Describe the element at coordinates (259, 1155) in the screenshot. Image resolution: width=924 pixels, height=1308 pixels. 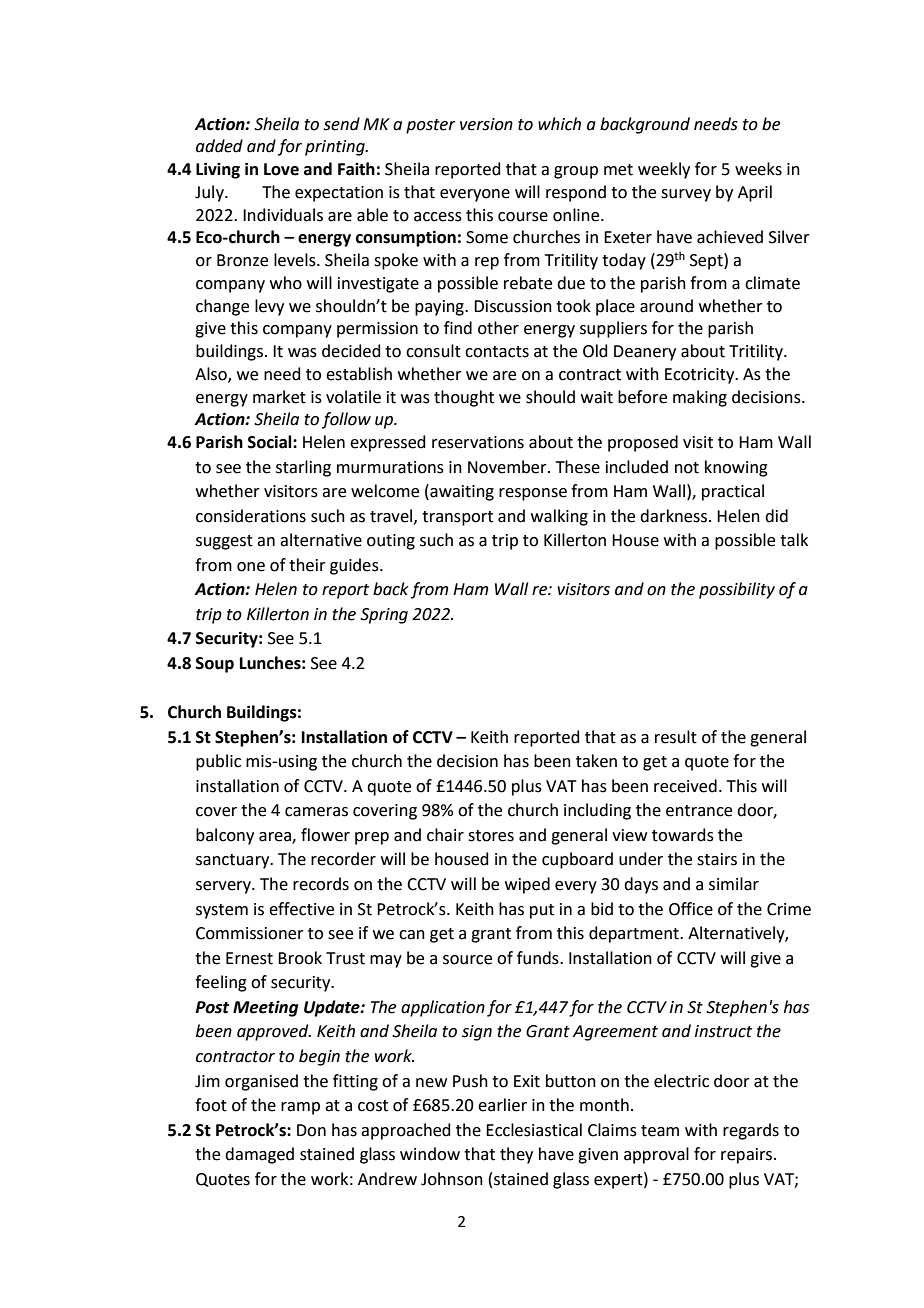
I see `damaged` at that location.
